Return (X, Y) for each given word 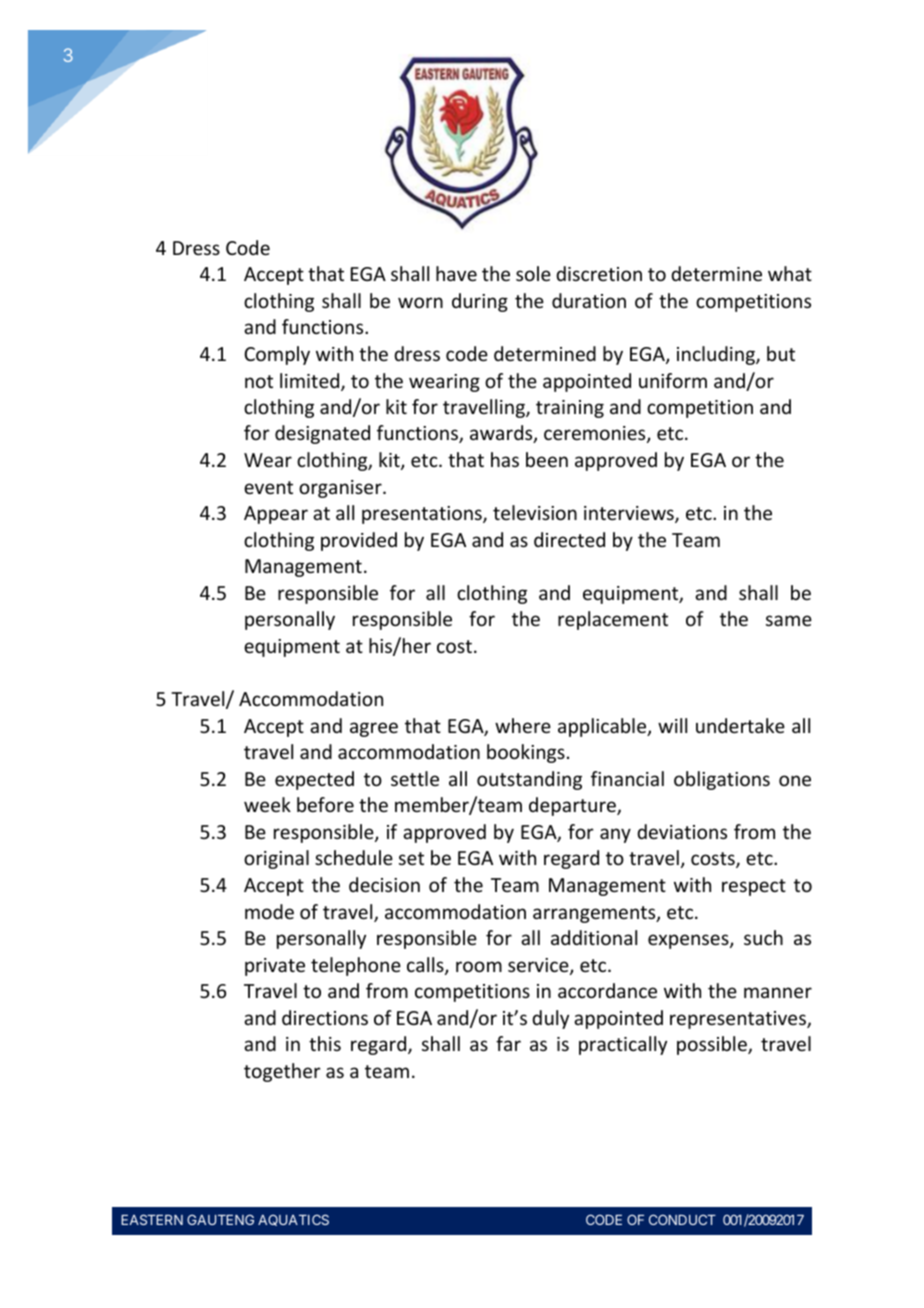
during (480, 302)
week (267, 804)
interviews (630, 514)
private (275, 967)
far (508, 1043)
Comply (277, 355)
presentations (423, 515)
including (717, 355)
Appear (276, 515)
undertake (740, 725)
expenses (689, 941)
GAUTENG (220, 1219)
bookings (526, 753)
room (479, 966)
